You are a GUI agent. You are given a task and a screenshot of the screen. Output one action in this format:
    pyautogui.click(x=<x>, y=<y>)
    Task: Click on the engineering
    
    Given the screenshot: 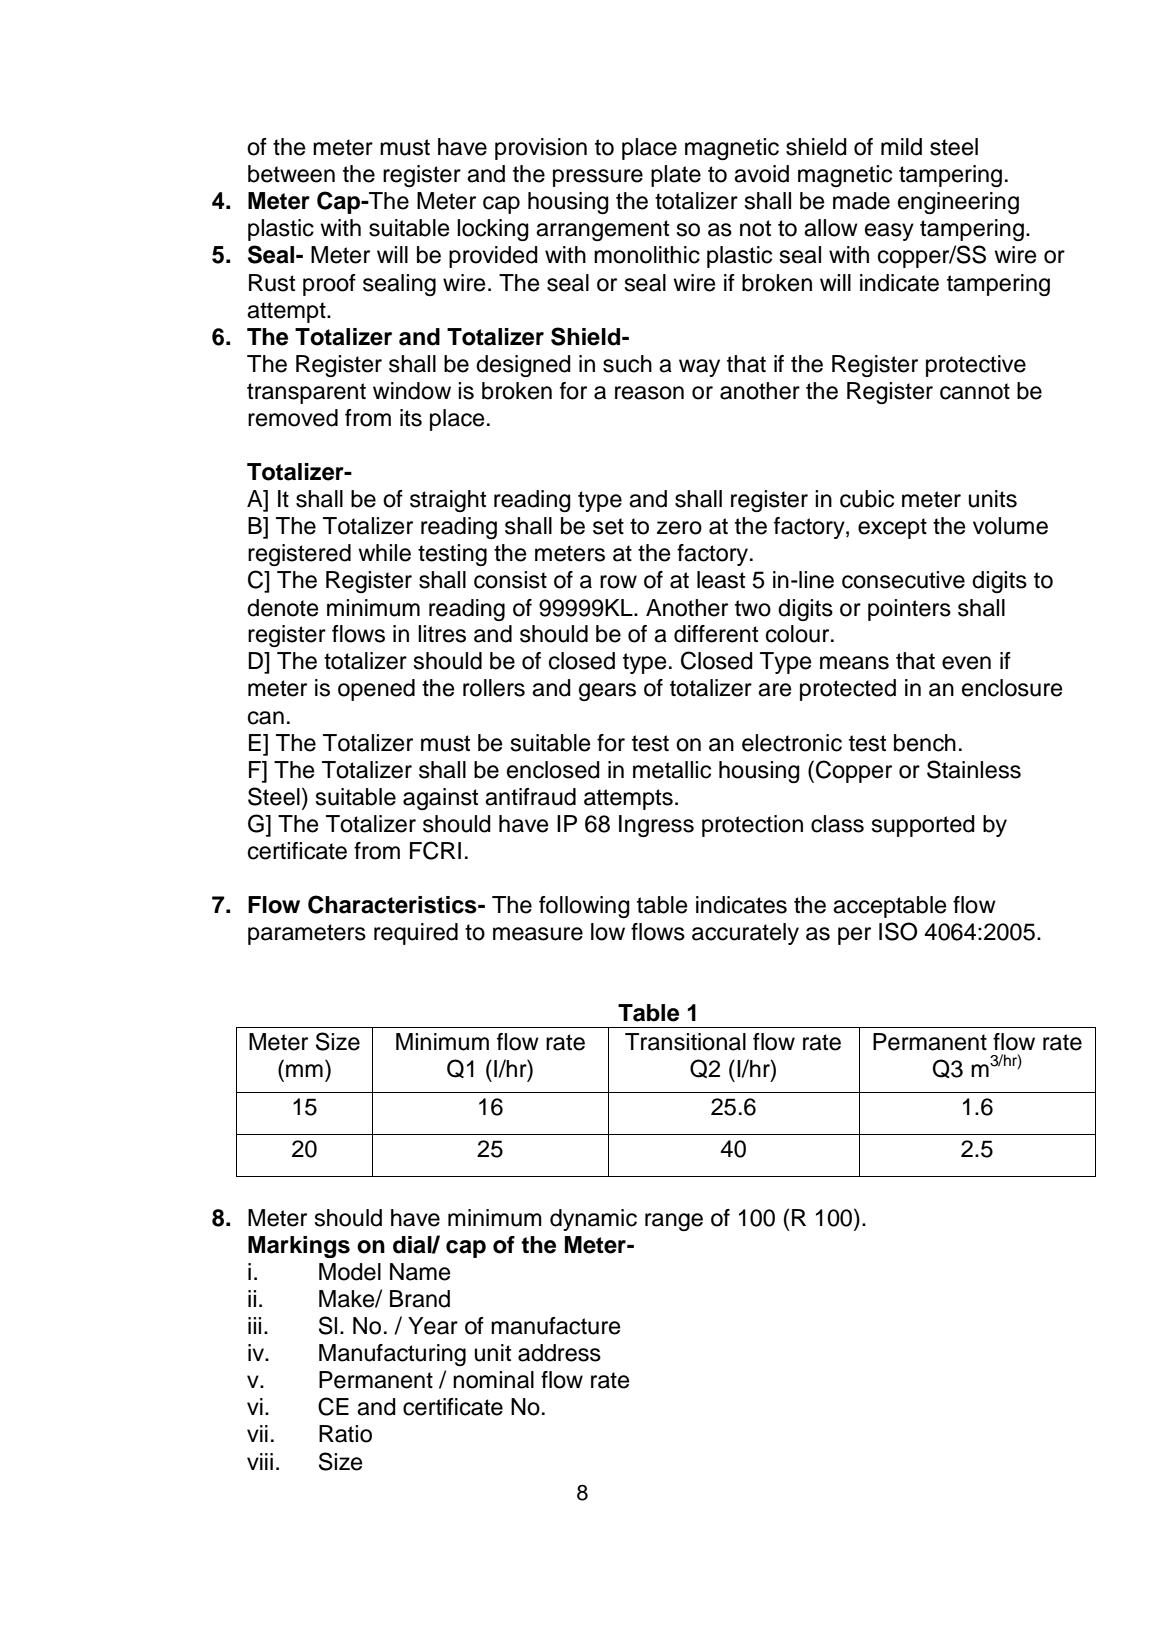 What is the action you would take?
    pyautogui.click(x=958, y=203)
